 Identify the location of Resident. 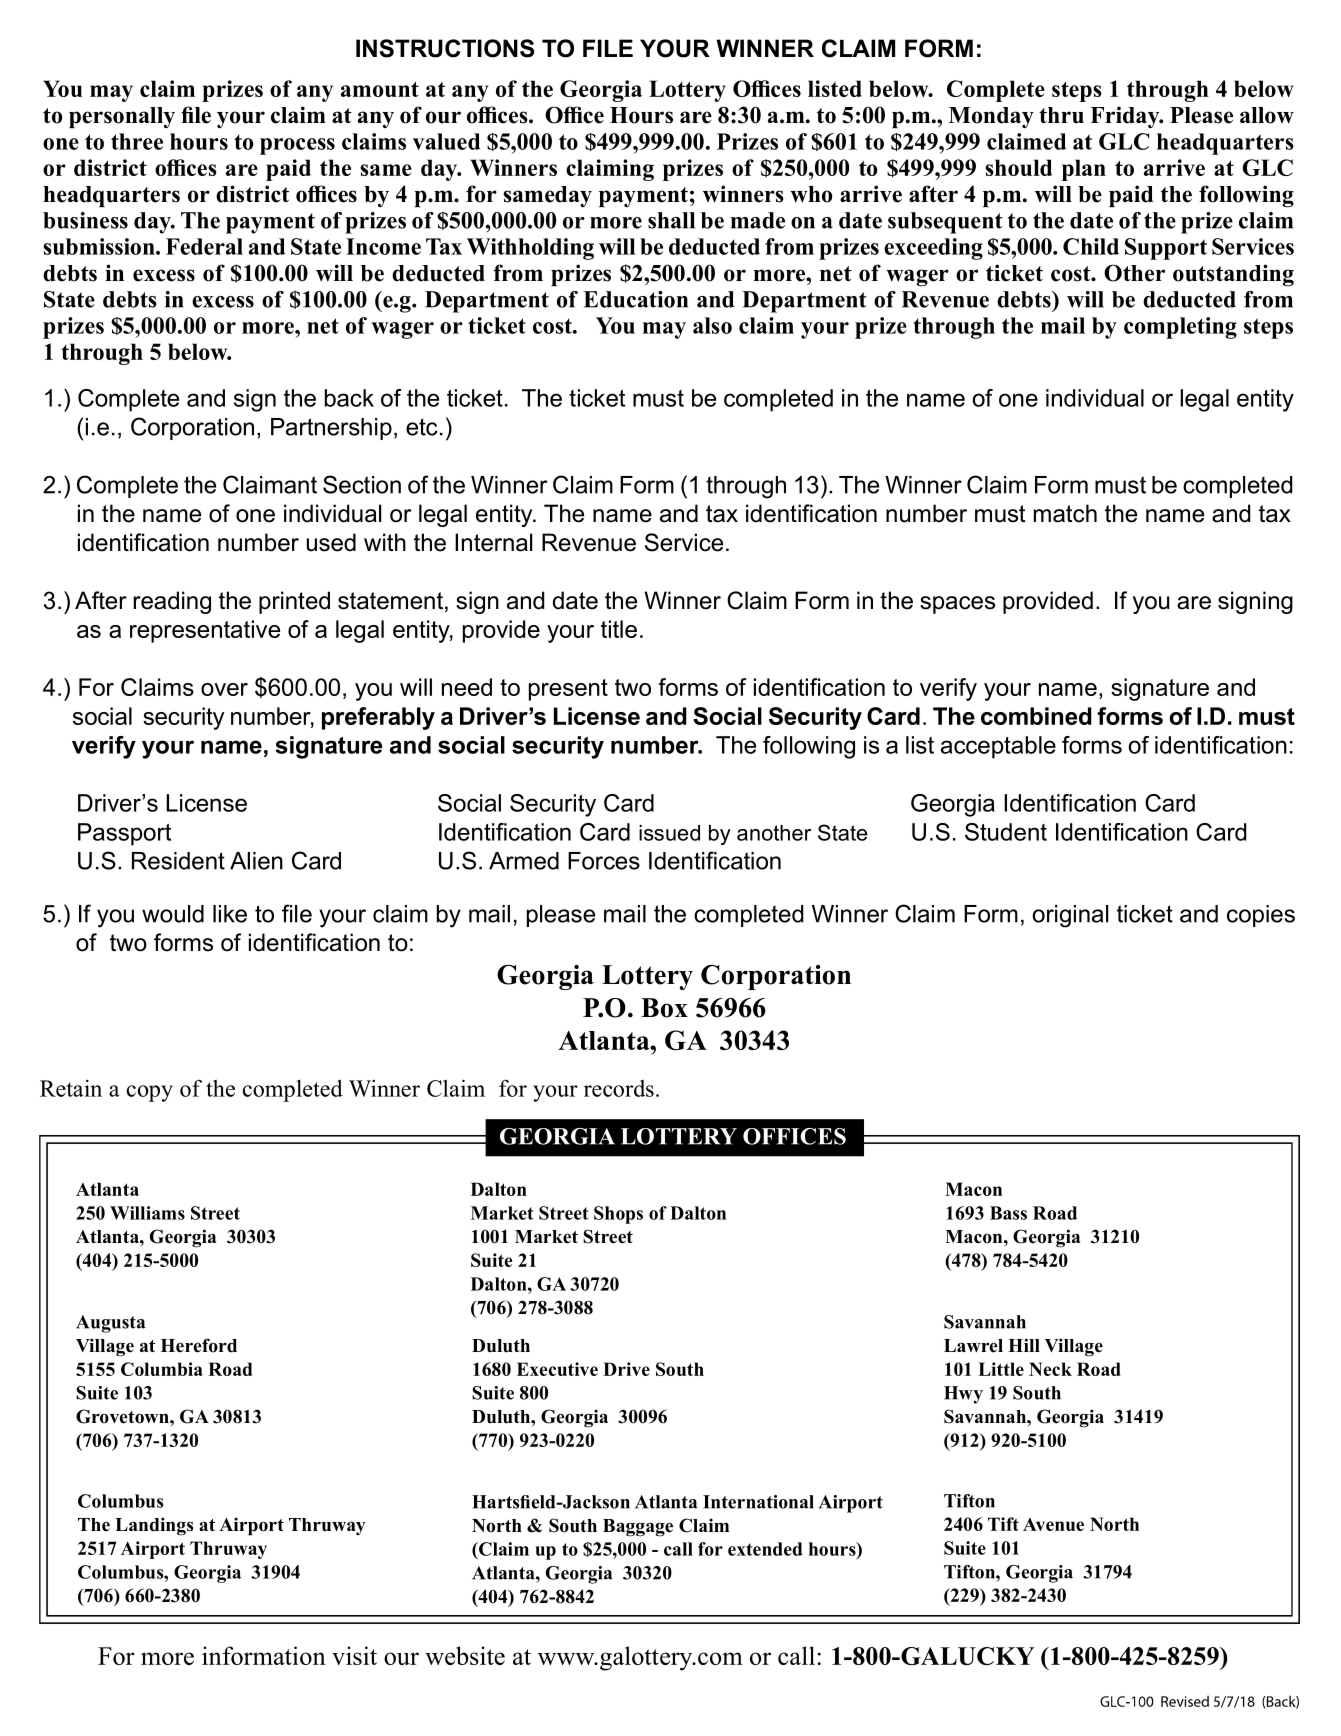
(178, 861).
